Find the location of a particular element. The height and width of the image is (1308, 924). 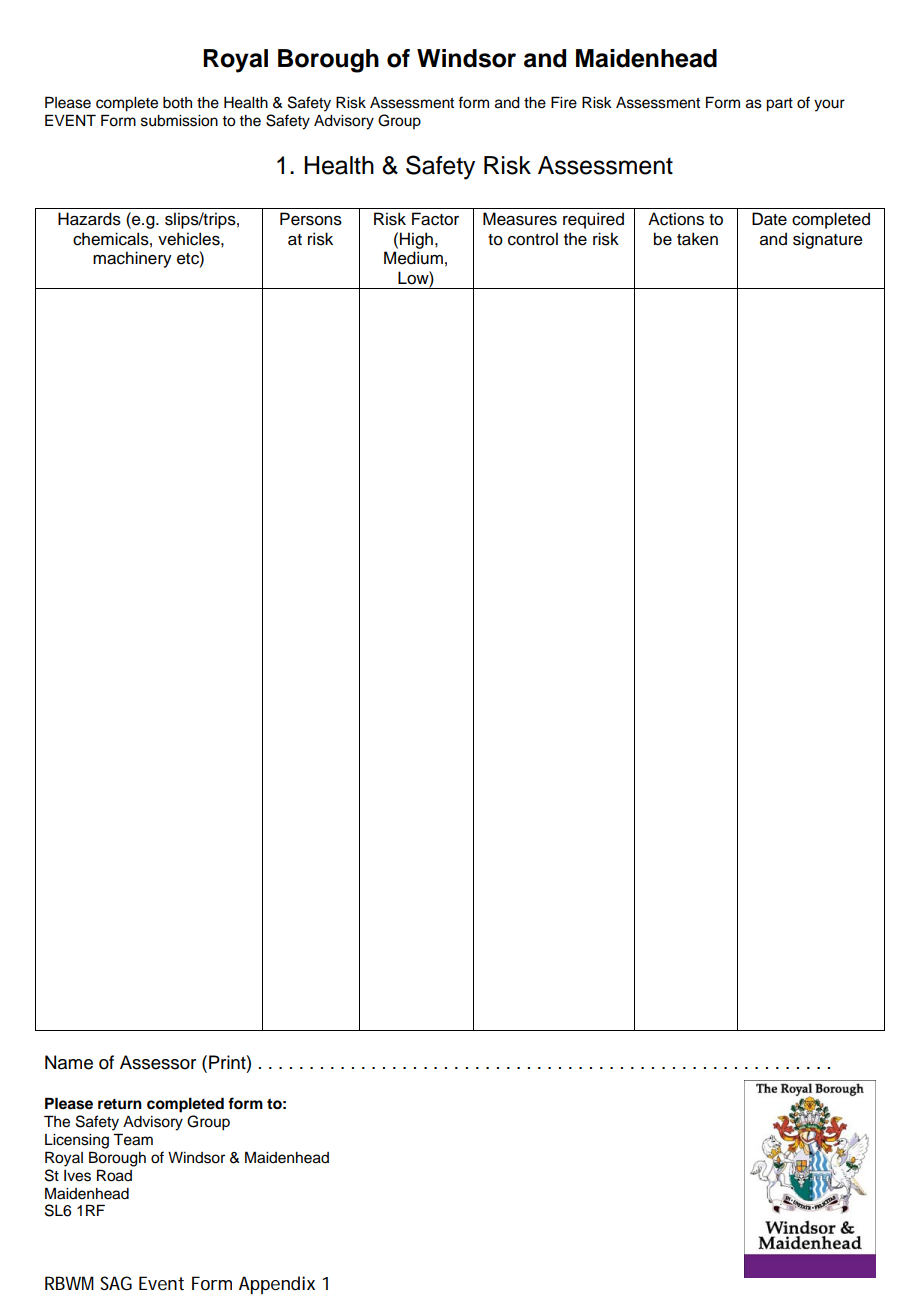

Name is located at coordinates (69, 1062).
